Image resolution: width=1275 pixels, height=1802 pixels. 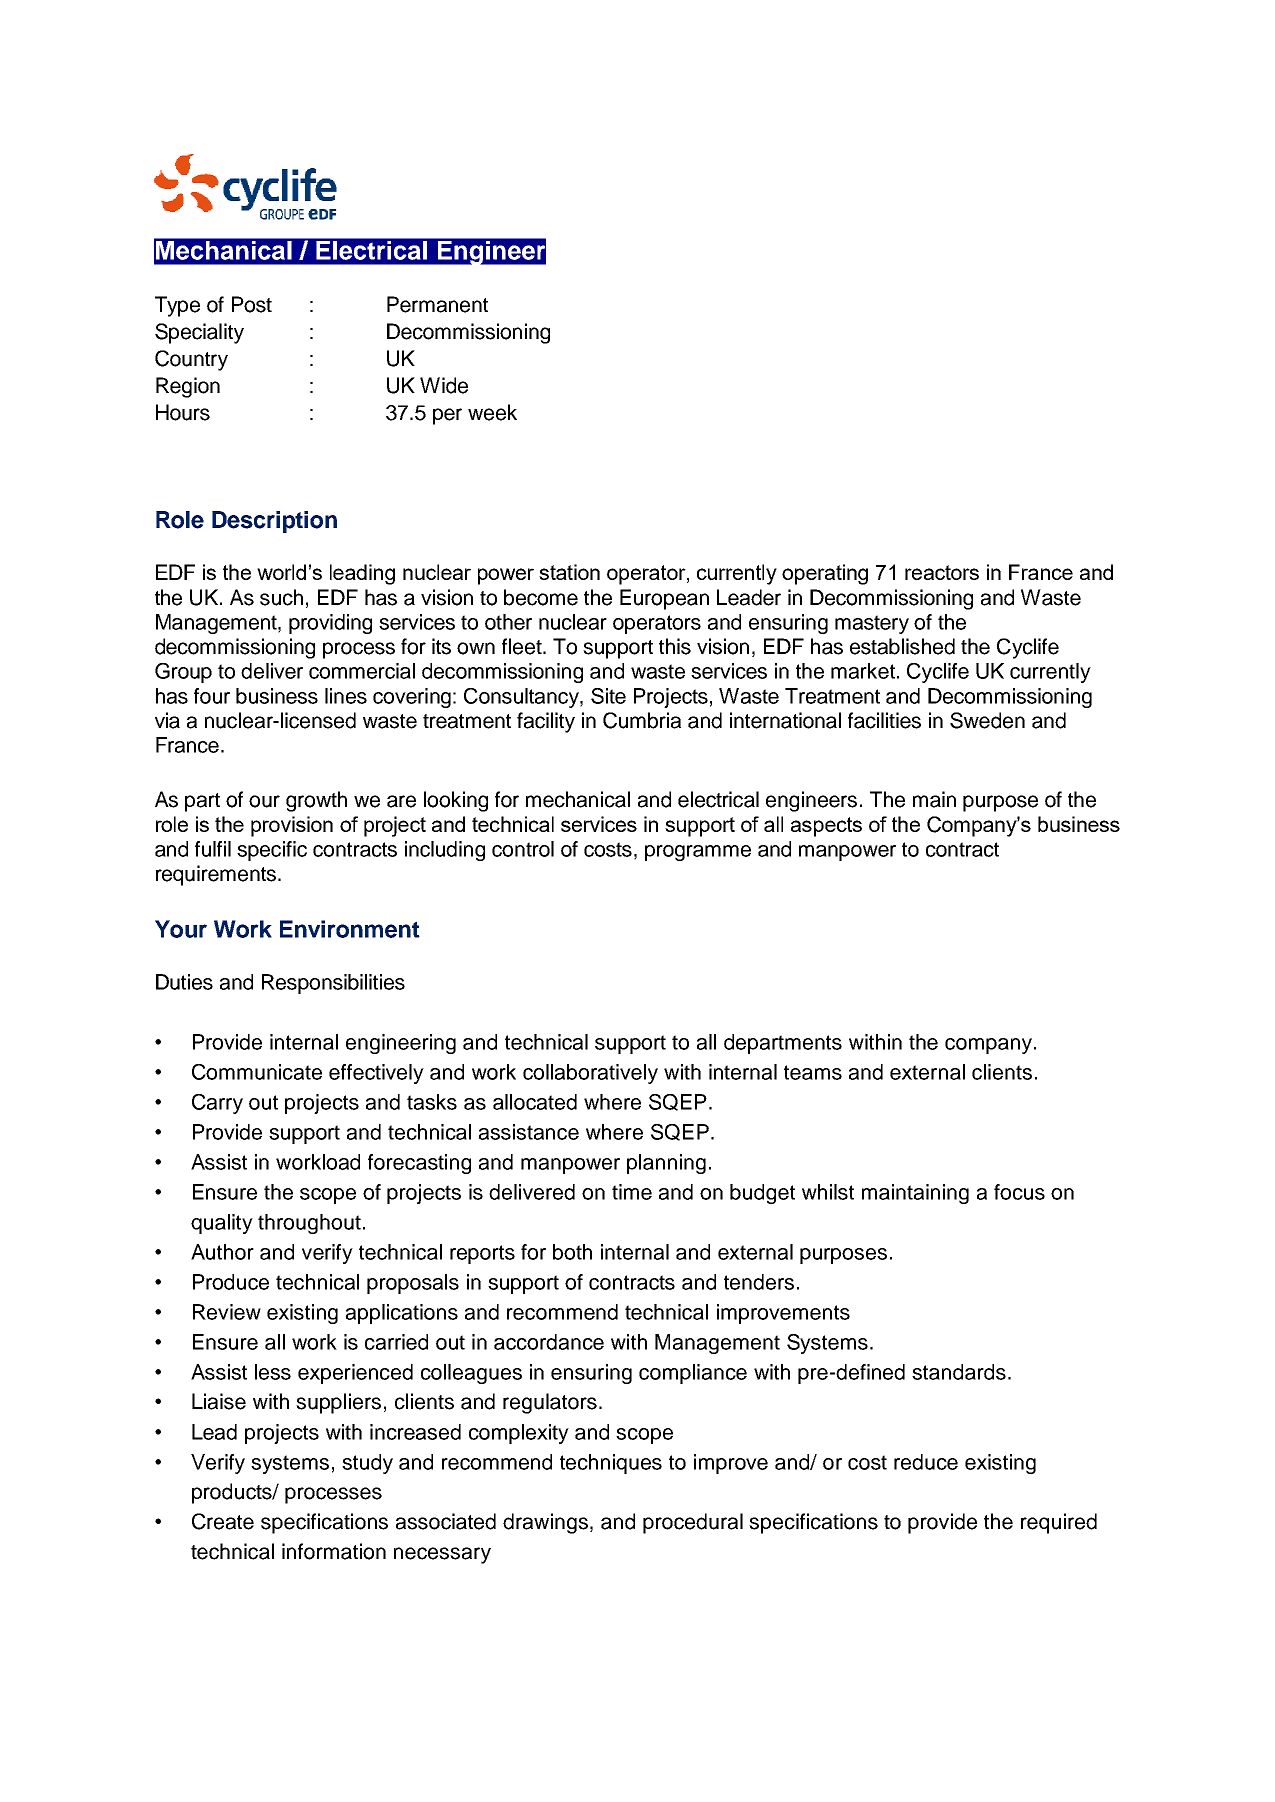 I want to click on established, so click(x=902, y=646).
